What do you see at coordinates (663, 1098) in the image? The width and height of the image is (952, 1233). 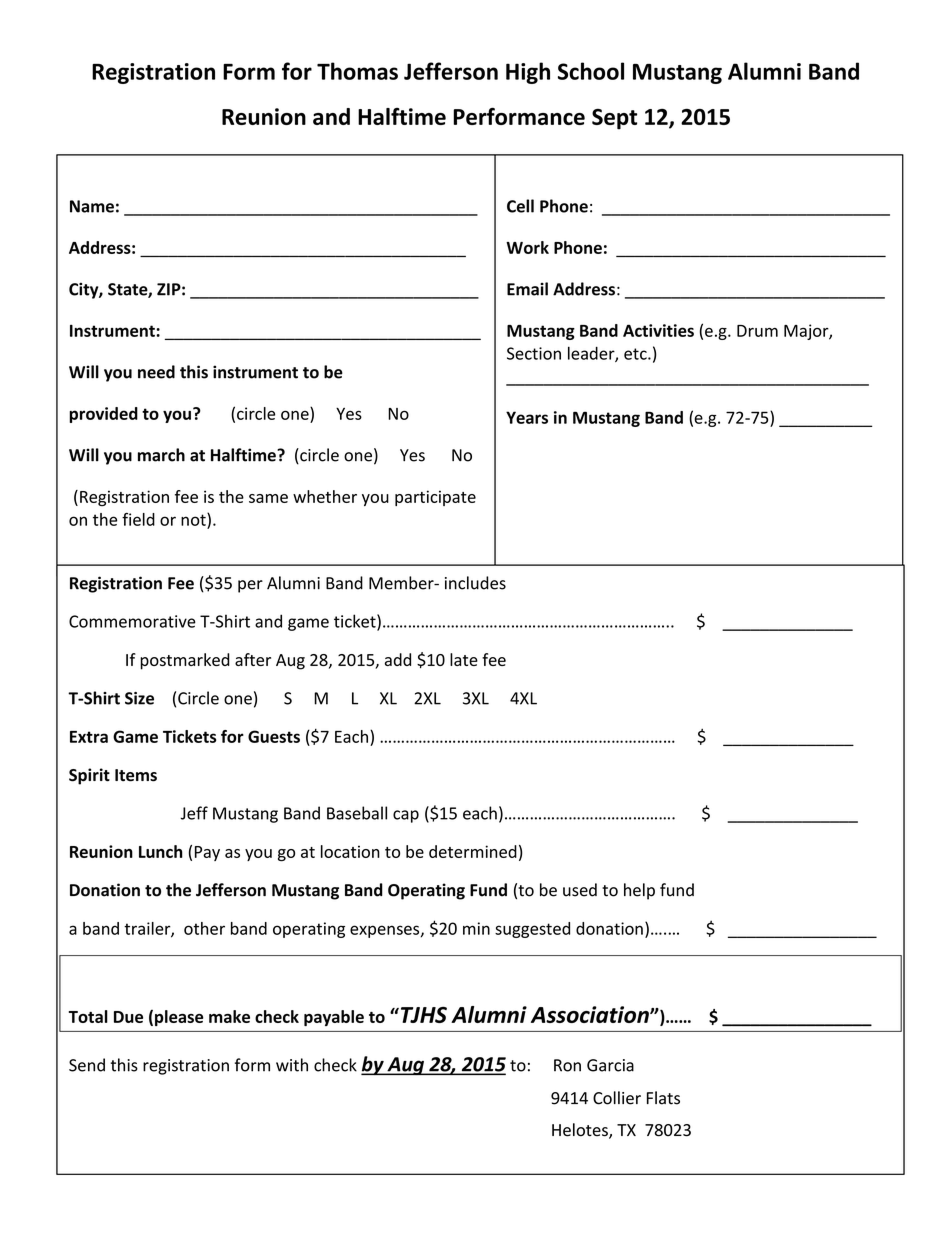 I see `Flats` at bounding box center [663, 1098].
